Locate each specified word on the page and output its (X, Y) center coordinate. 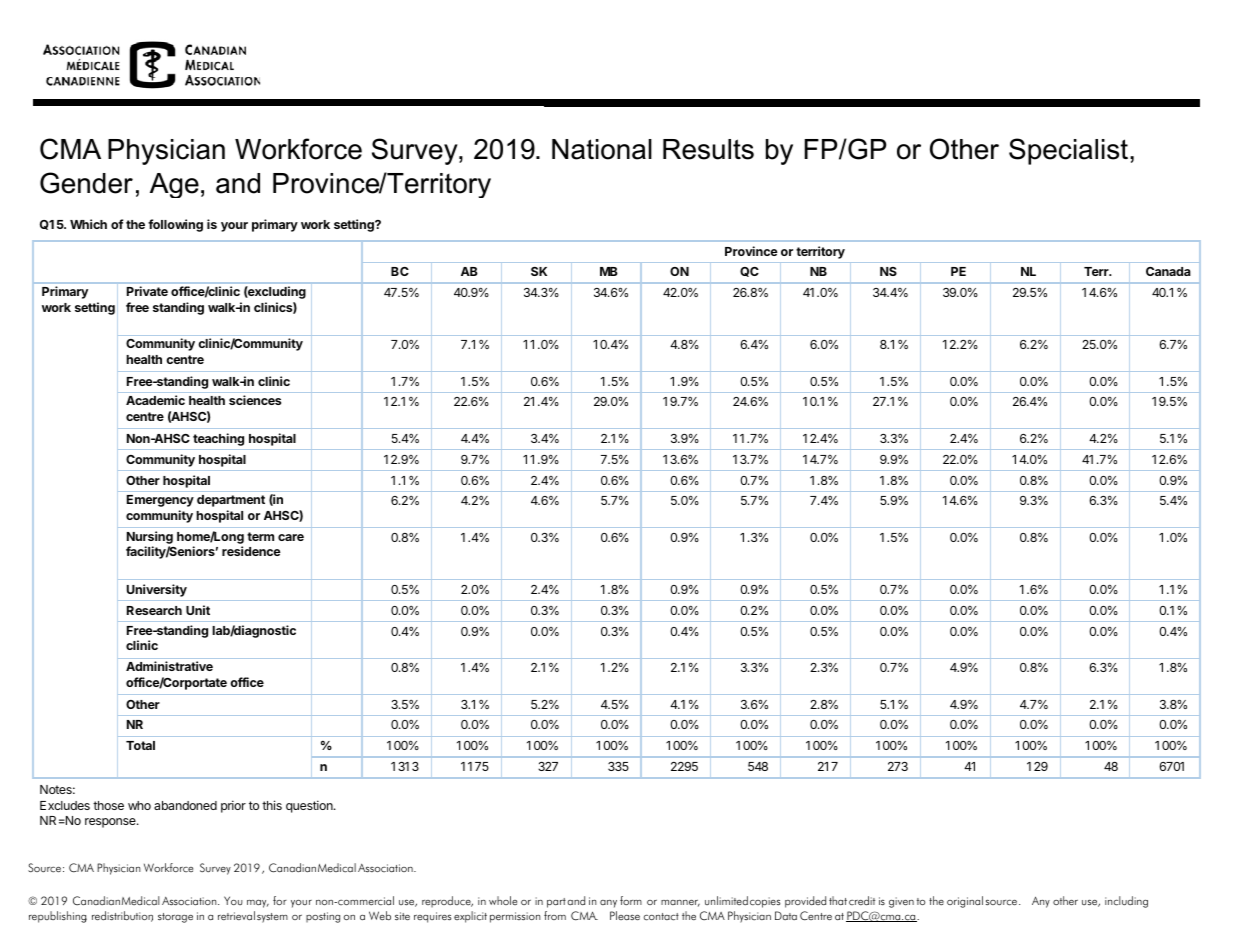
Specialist (1068, 151)
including (1126, 902)
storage (175, 918)
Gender (86, 183)
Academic (155, 400)
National (602, 149)
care (291, 537)
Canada (1168, 271)
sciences (255, 400)
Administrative (169, 666)
